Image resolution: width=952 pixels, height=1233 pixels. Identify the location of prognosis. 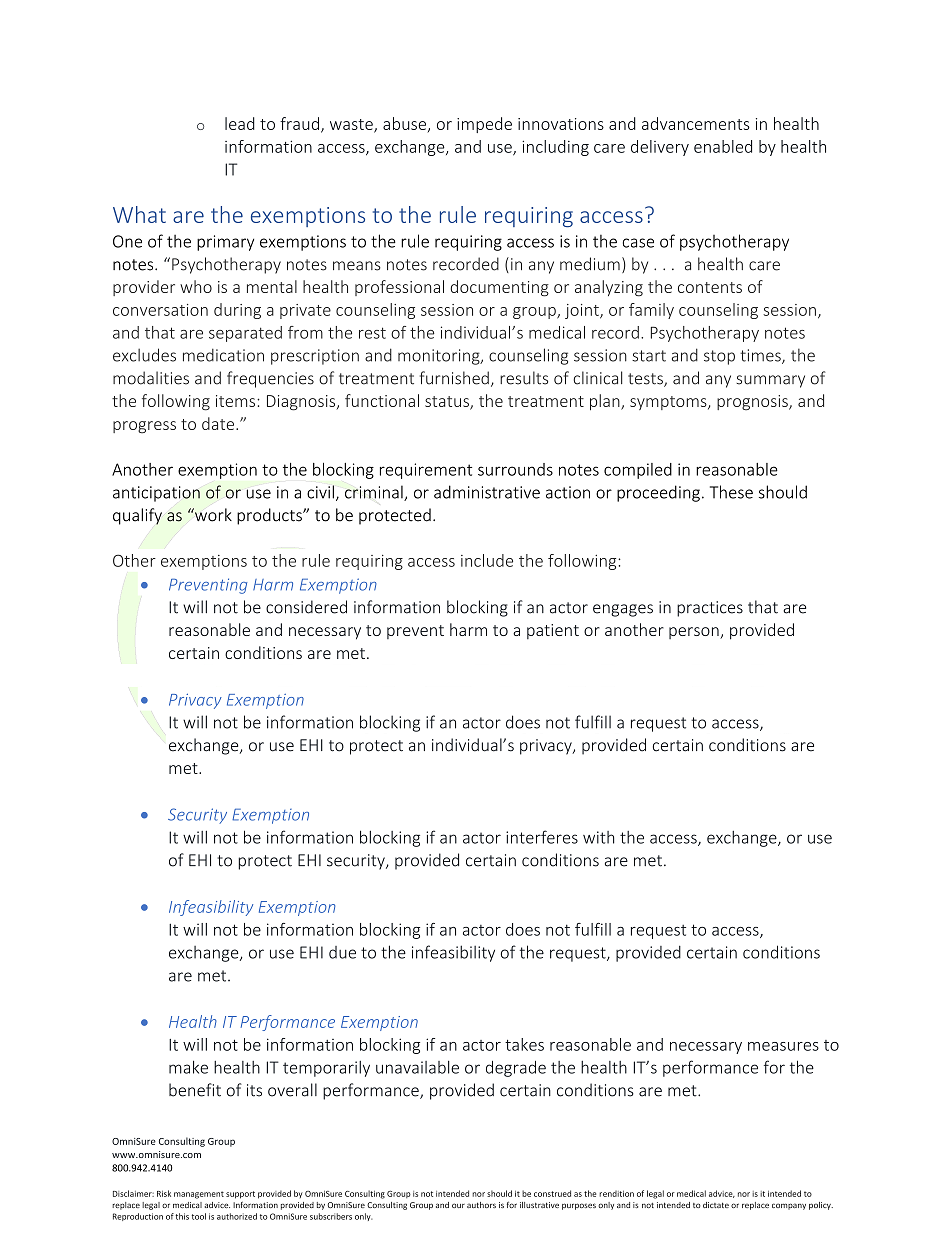
(753, 403).
